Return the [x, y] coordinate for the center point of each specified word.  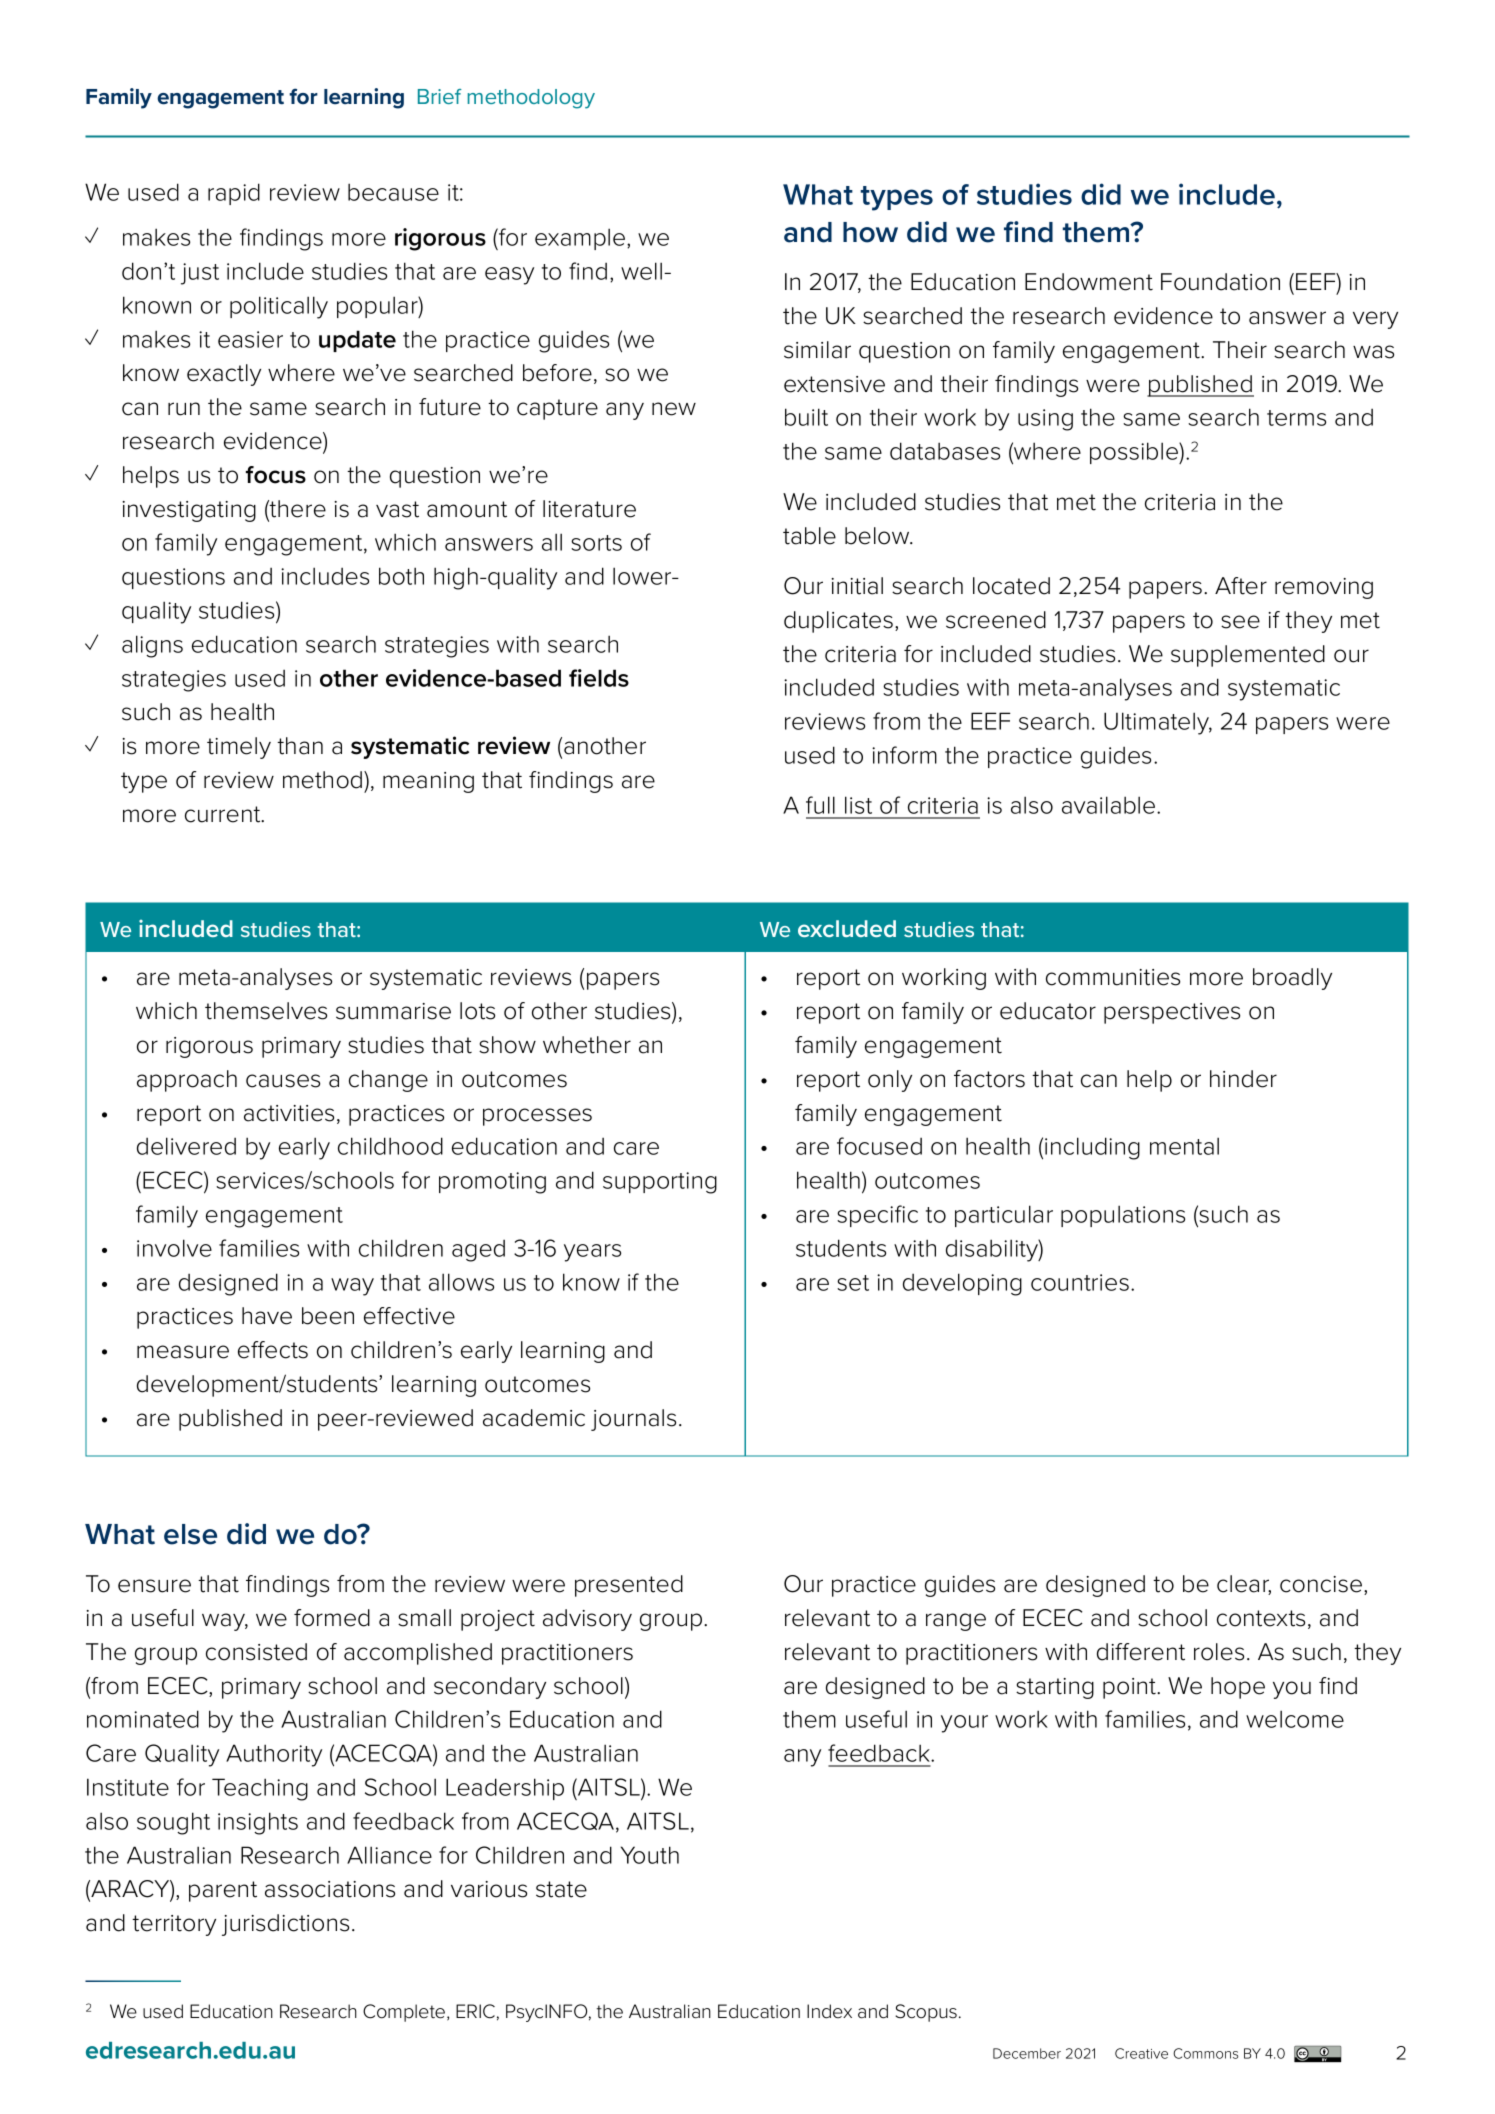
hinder [1243, 1079]
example [581, 239]
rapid [234, 194]
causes [283, 1081]
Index [829, 2011]
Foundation [1220, 282]
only [890, 1081]
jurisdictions [285, 1925]
